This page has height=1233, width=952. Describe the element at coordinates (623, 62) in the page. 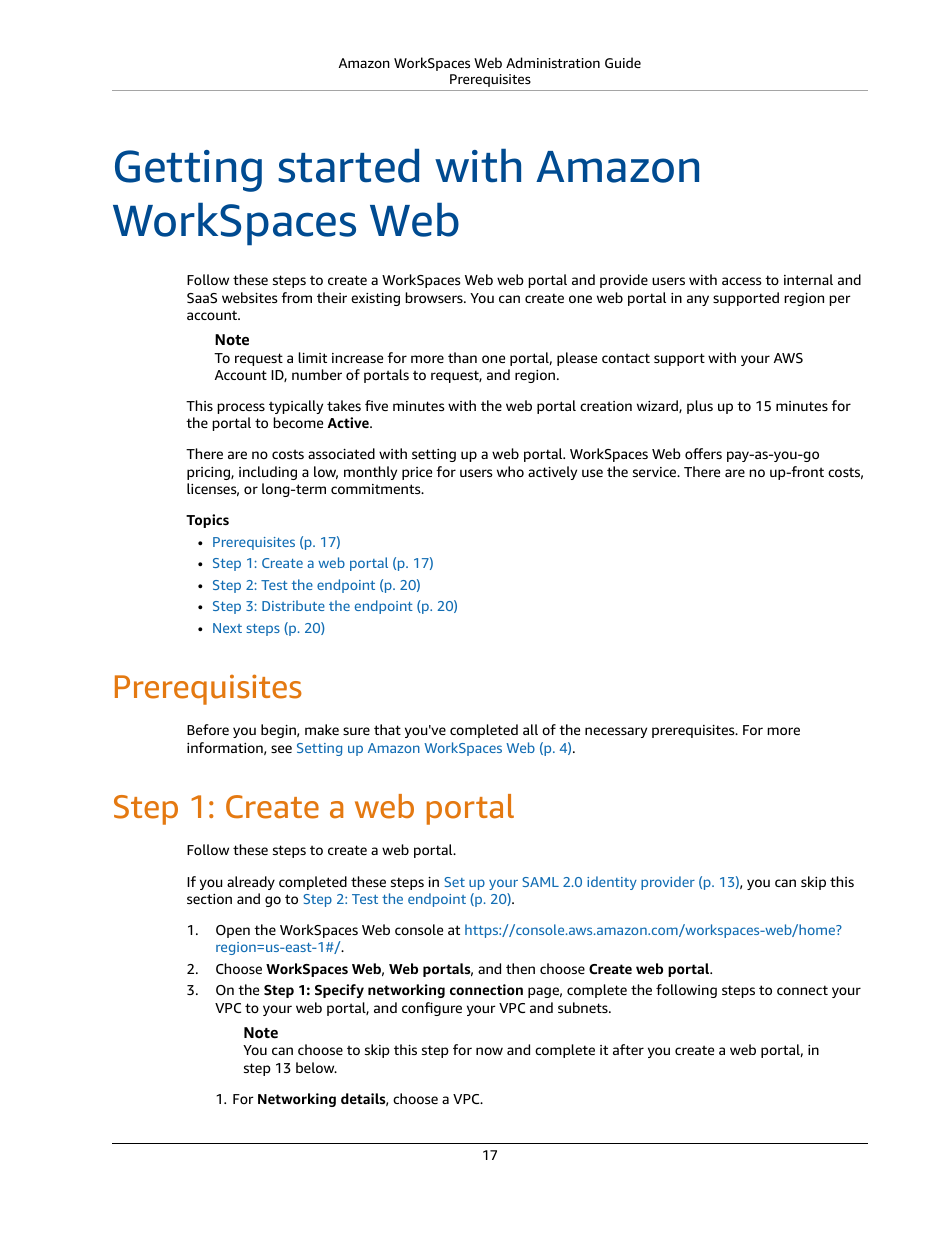

I see `Guide` at that location.
